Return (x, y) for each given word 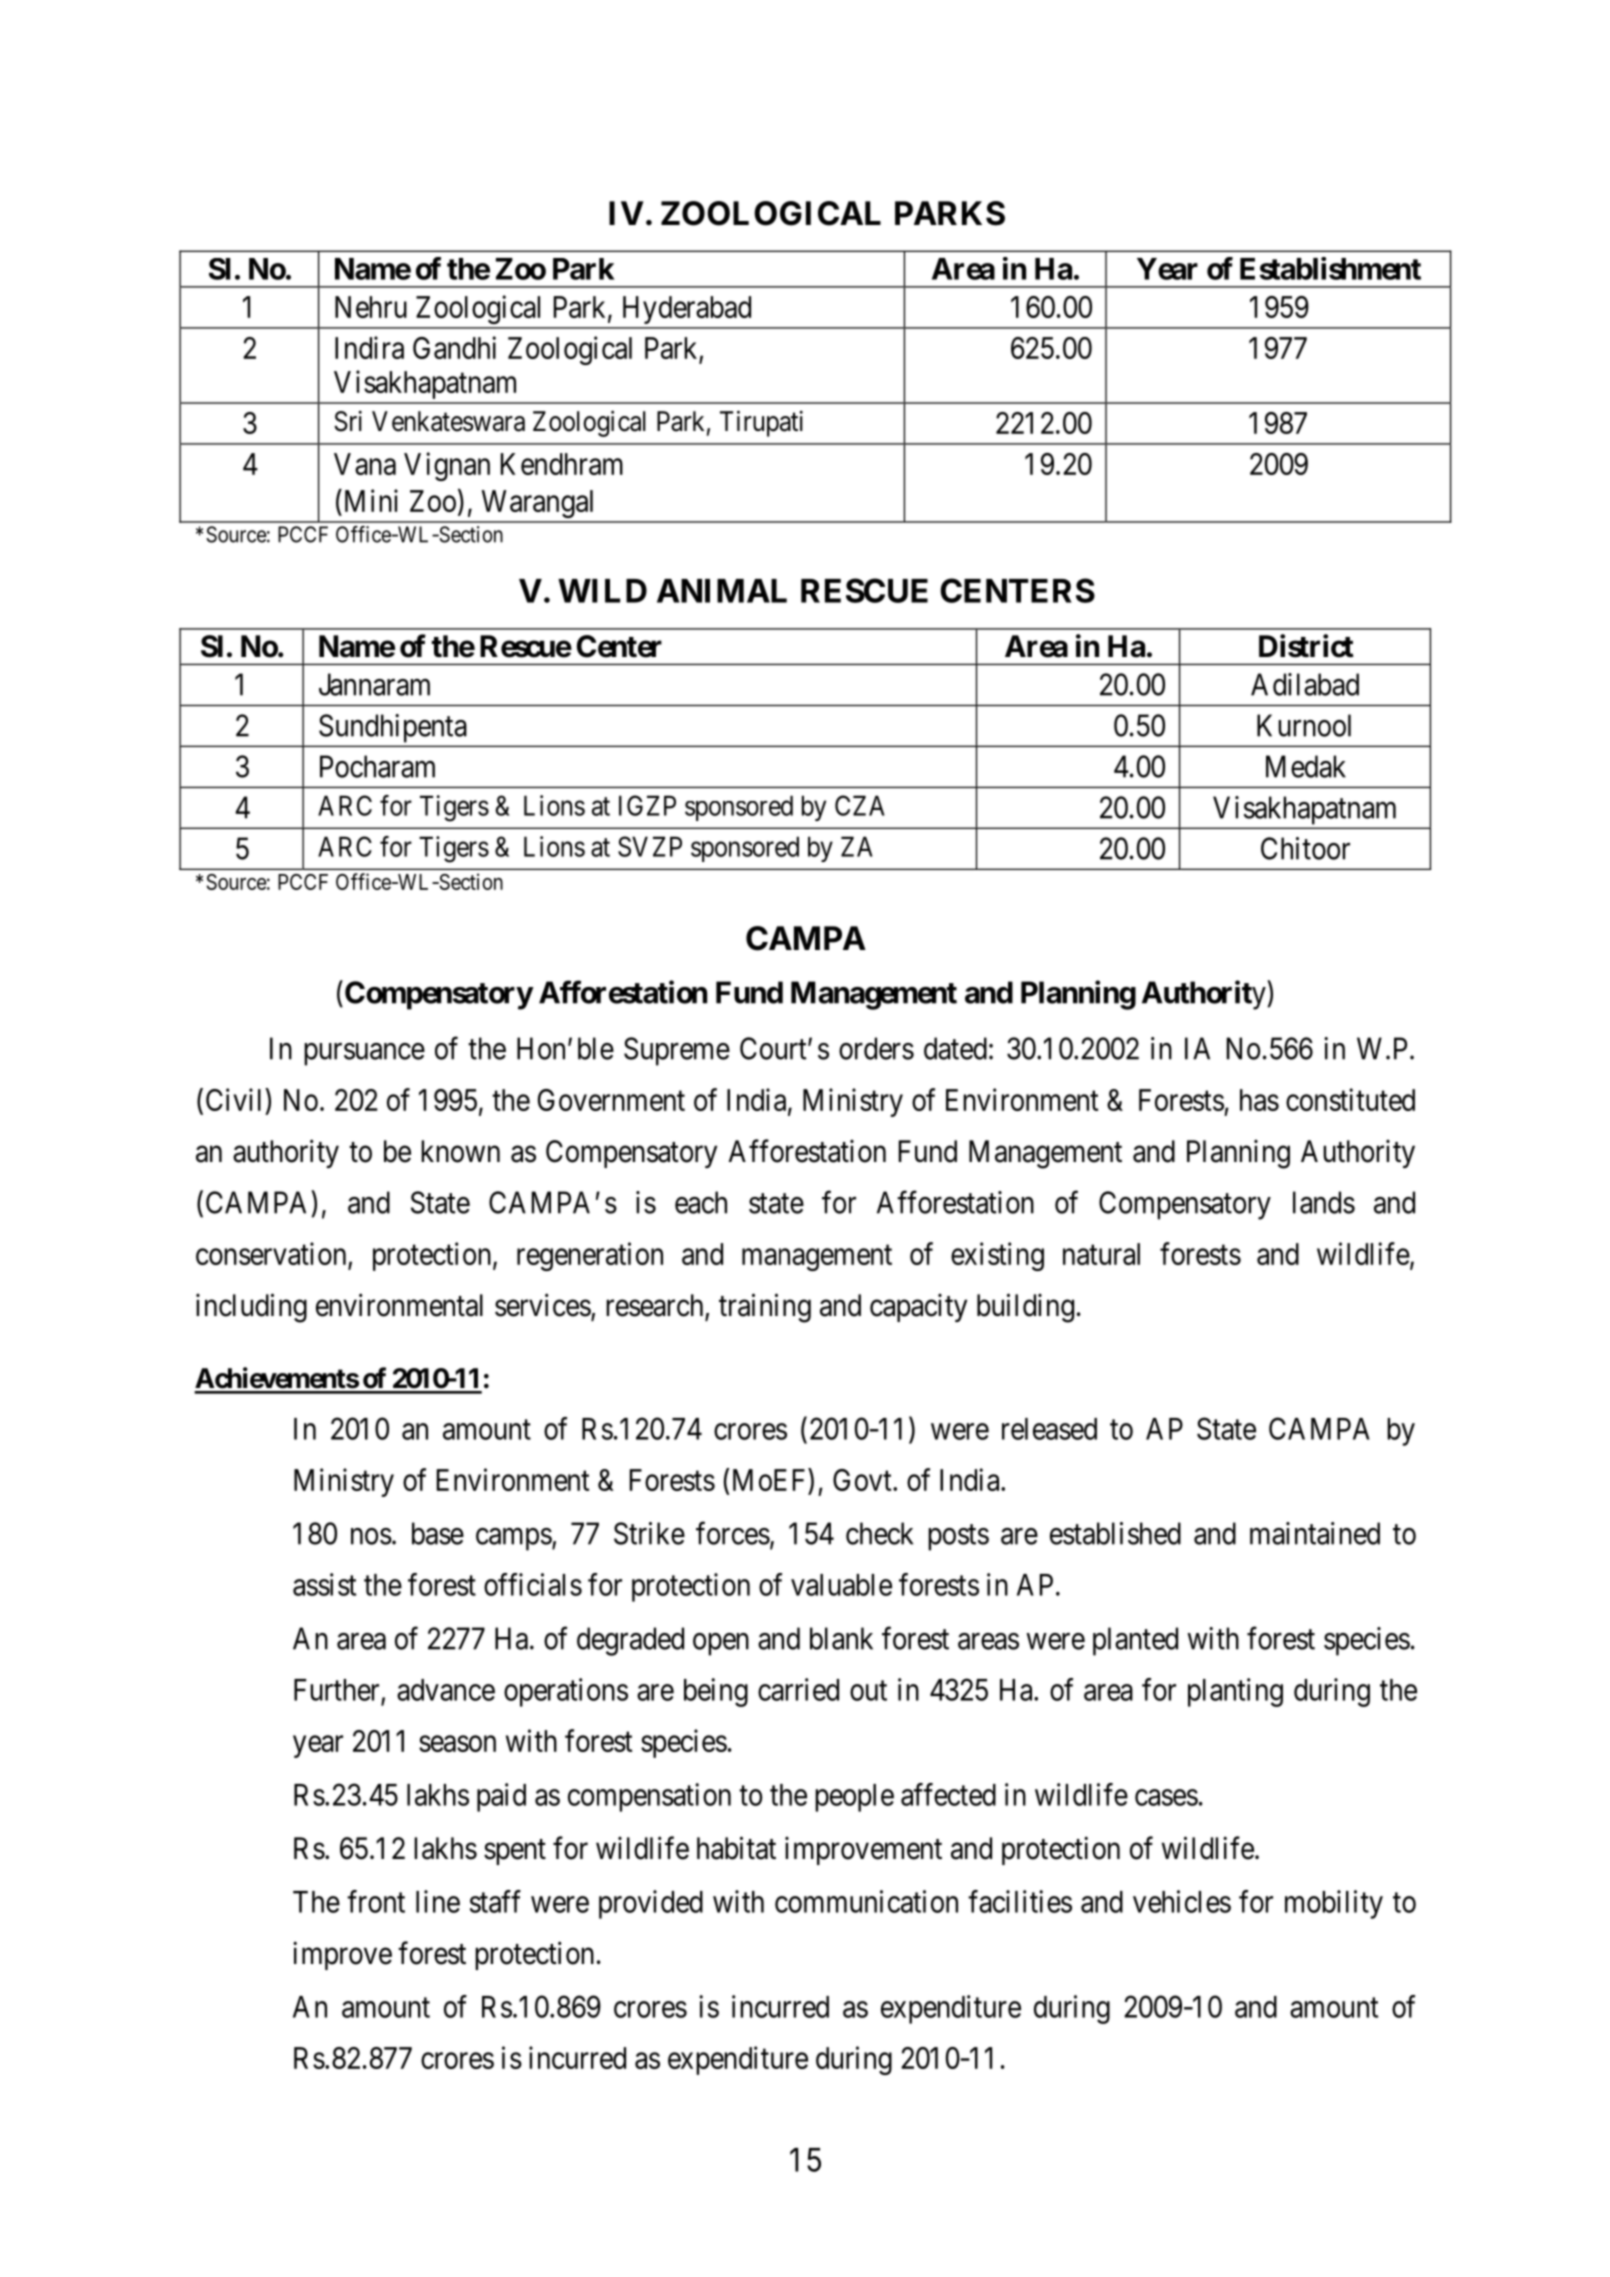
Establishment (1330, 268)
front (376, 1901)
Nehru (371, 307)
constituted (1350, 1099)
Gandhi (454, 347)
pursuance (364, 1054)
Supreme (677, 1051)
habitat (736, 1848)
